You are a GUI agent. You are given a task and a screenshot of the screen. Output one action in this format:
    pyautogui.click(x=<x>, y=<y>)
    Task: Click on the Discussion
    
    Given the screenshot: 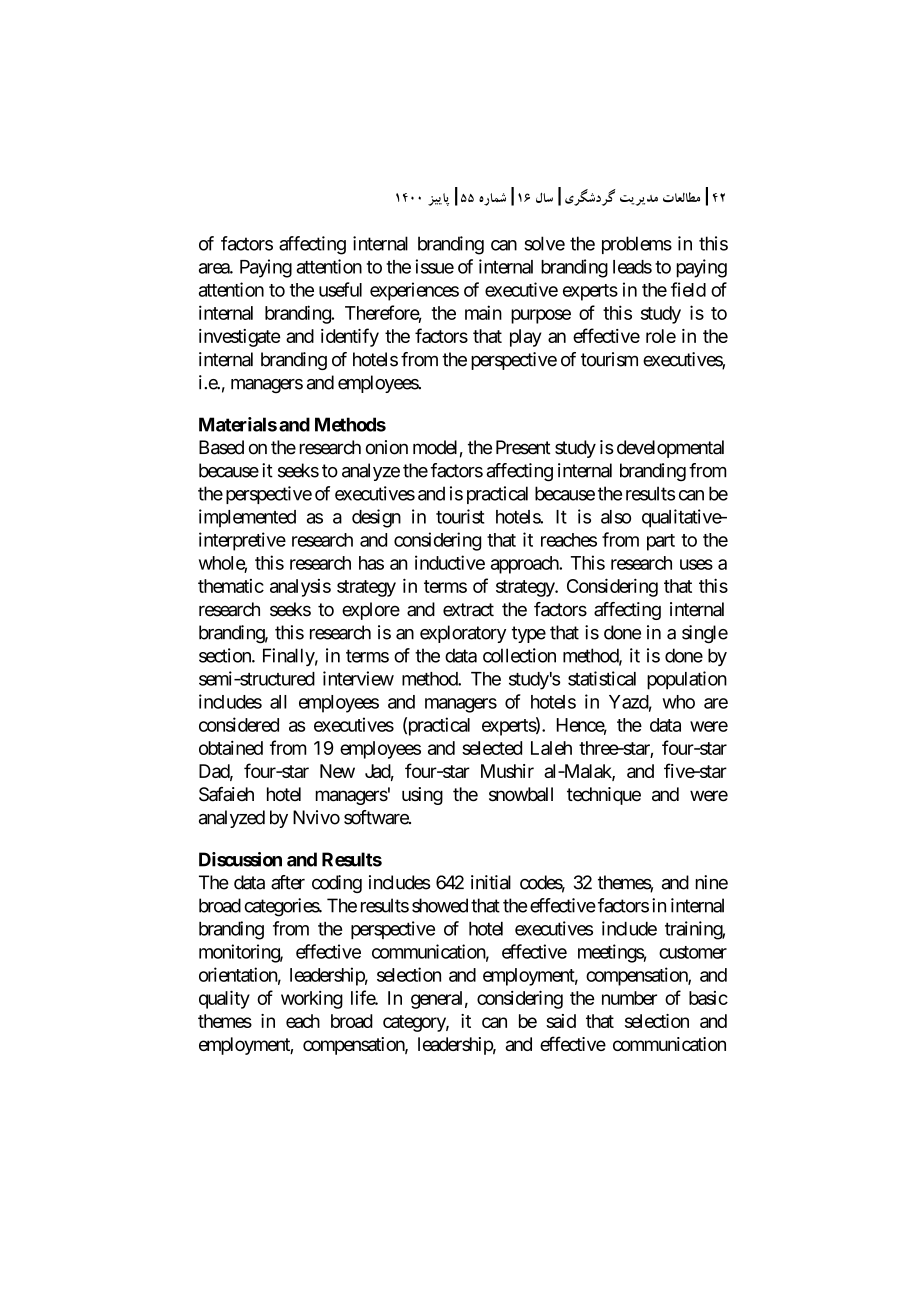 What is the action you would take?
    pyautogui.click(x=240, y=859)
